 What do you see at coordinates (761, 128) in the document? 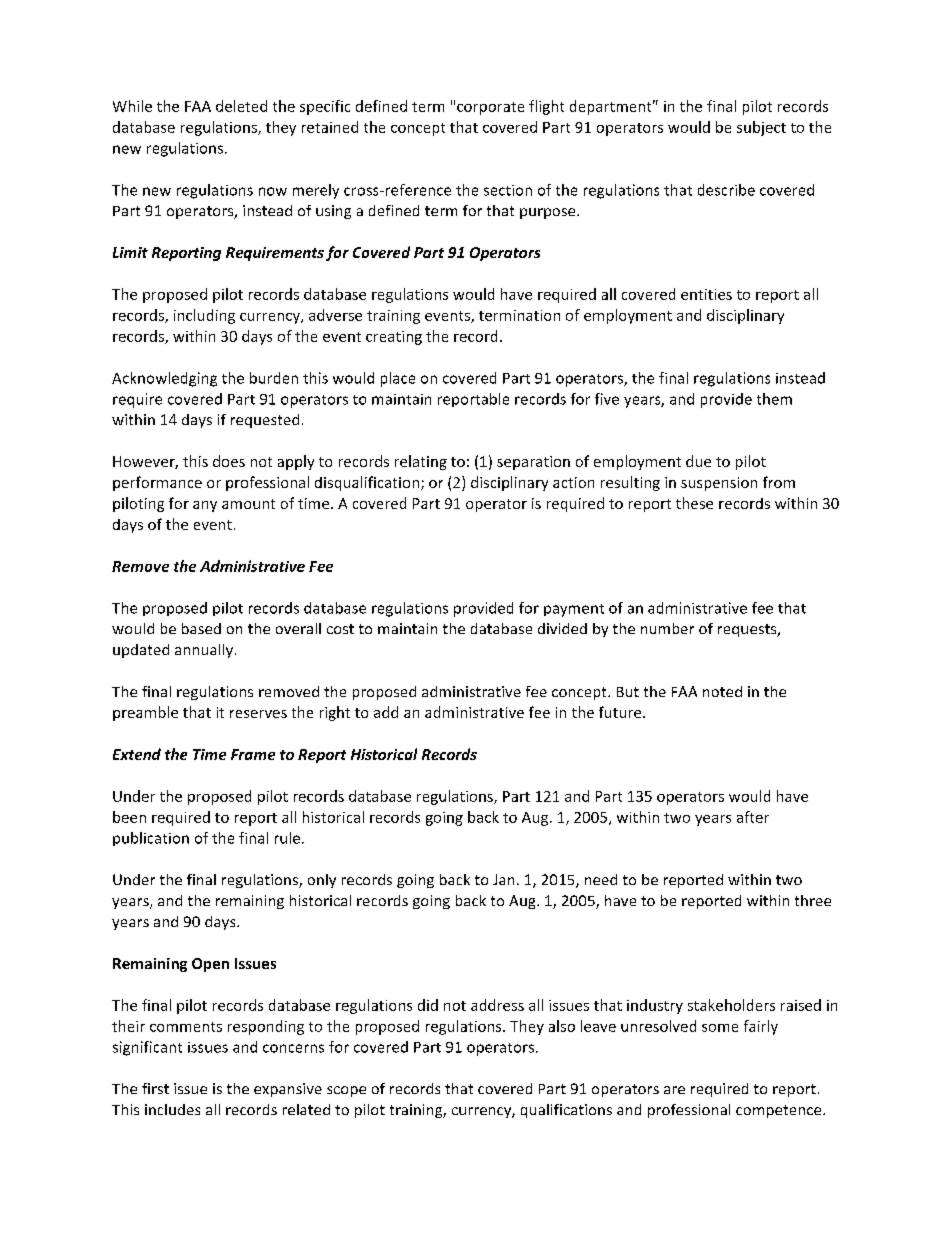
I see `subject` at bounding box center [761, 128].
